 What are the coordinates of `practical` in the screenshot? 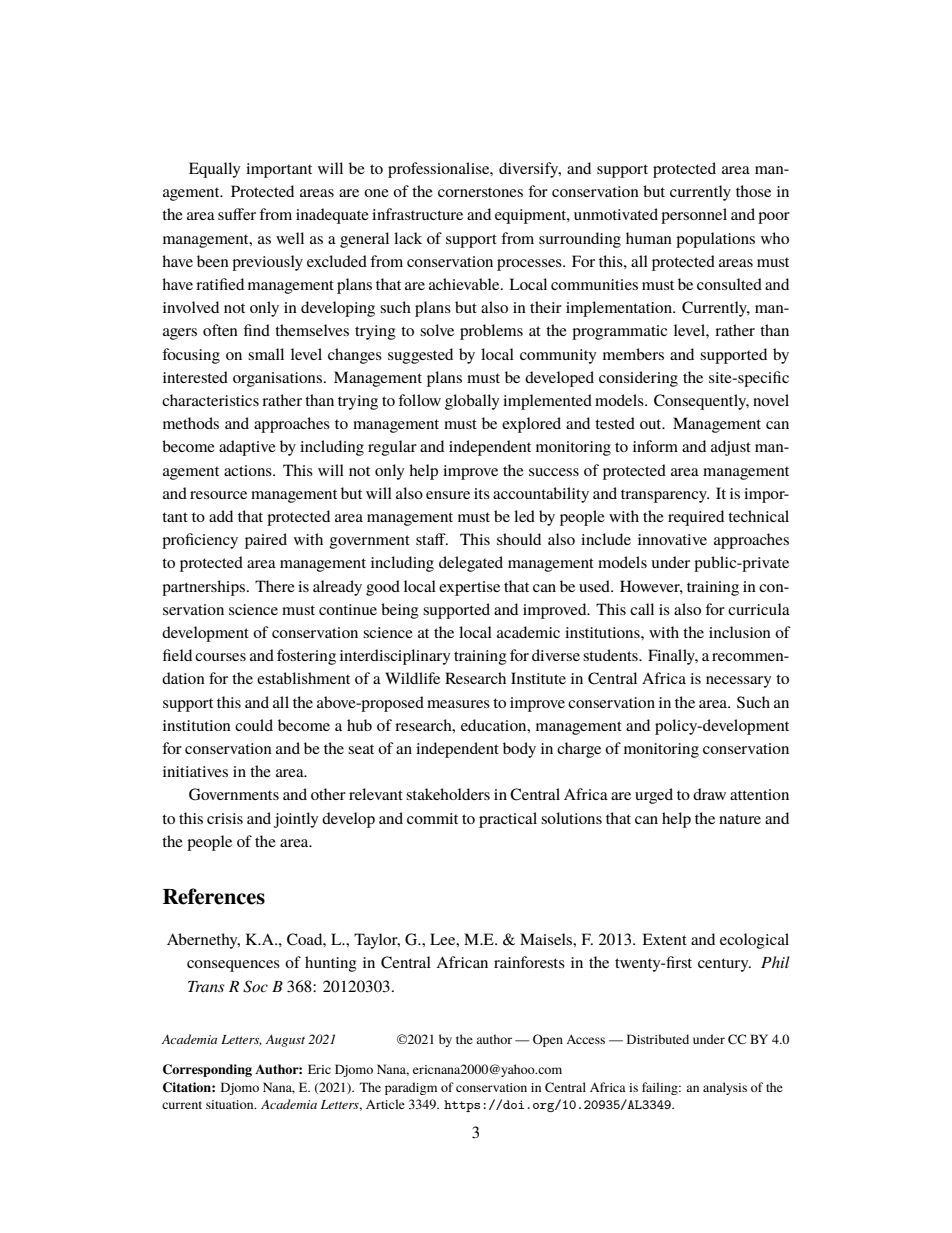 It's located at (508, 820).
